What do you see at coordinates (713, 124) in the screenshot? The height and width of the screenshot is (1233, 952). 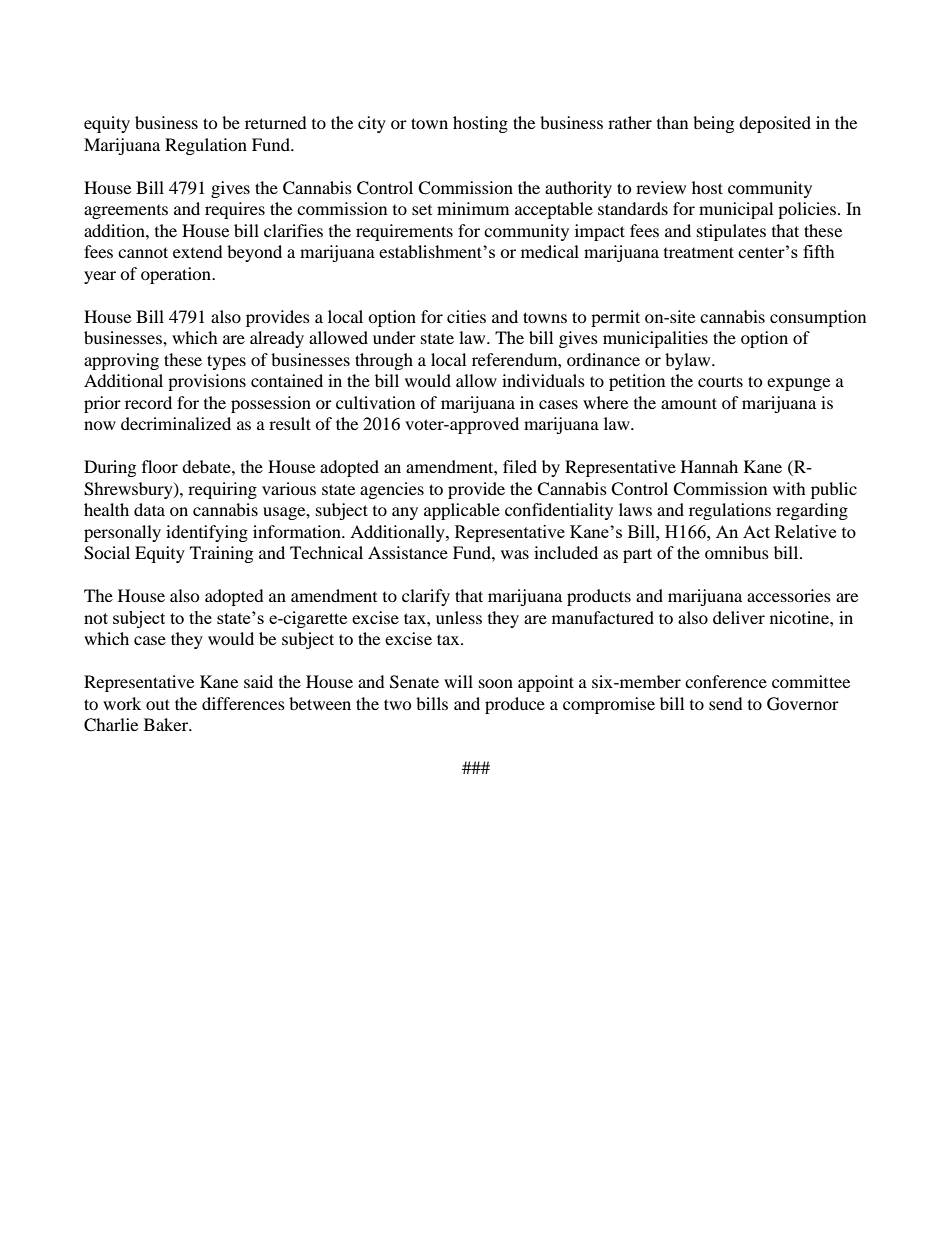 I see `being` at bounding box center [713, 124].
